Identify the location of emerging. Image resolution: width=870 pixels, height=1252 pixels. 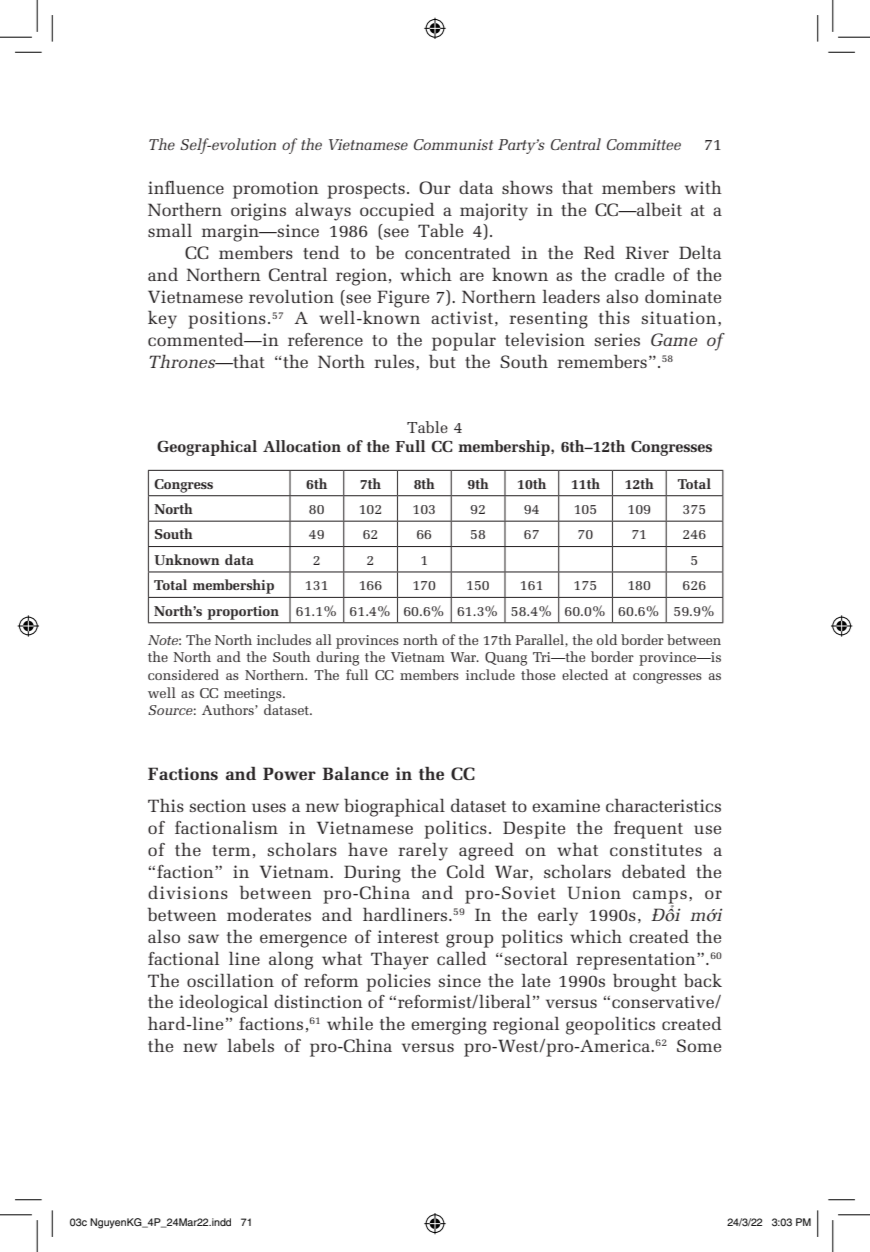
(449, 1026).
